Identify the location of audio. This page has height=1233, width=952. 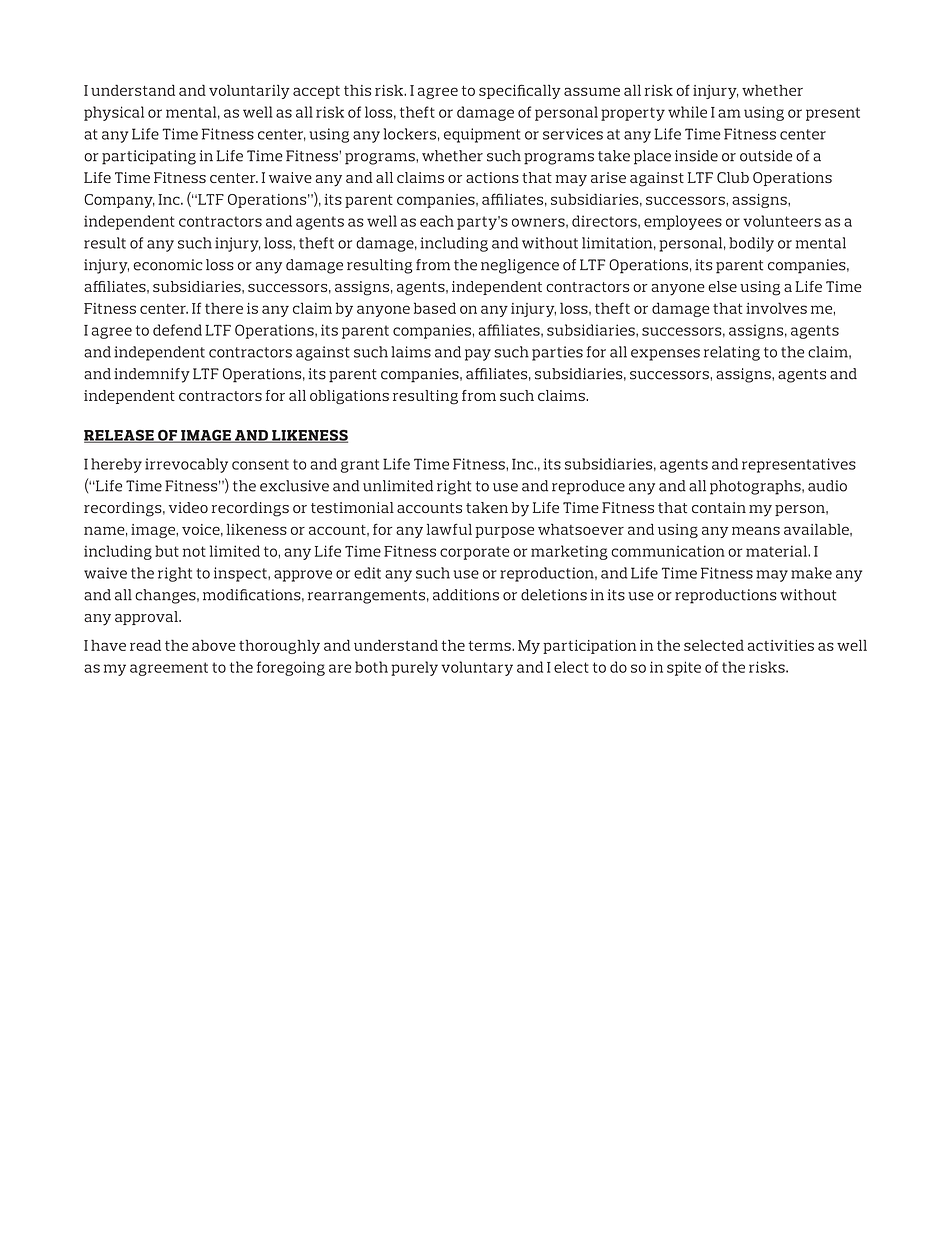
(827, 486).
